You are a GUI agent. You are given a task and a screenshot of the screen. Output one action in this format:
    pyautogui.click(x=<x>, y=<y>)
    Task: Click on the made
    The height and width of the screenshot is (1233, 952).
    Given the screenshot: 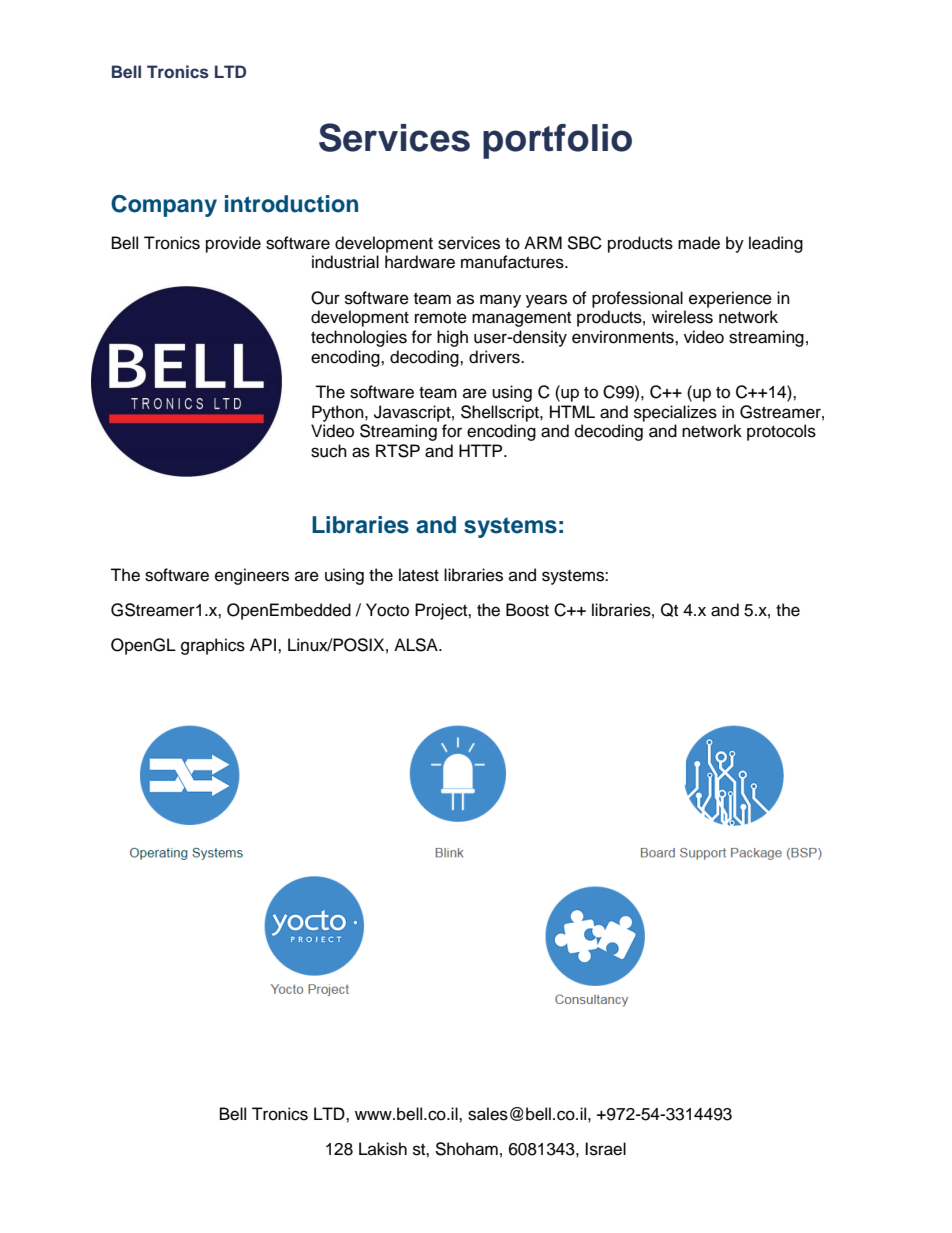 What is the action you would take?
    pyautogui.click(x=699, y=243)
